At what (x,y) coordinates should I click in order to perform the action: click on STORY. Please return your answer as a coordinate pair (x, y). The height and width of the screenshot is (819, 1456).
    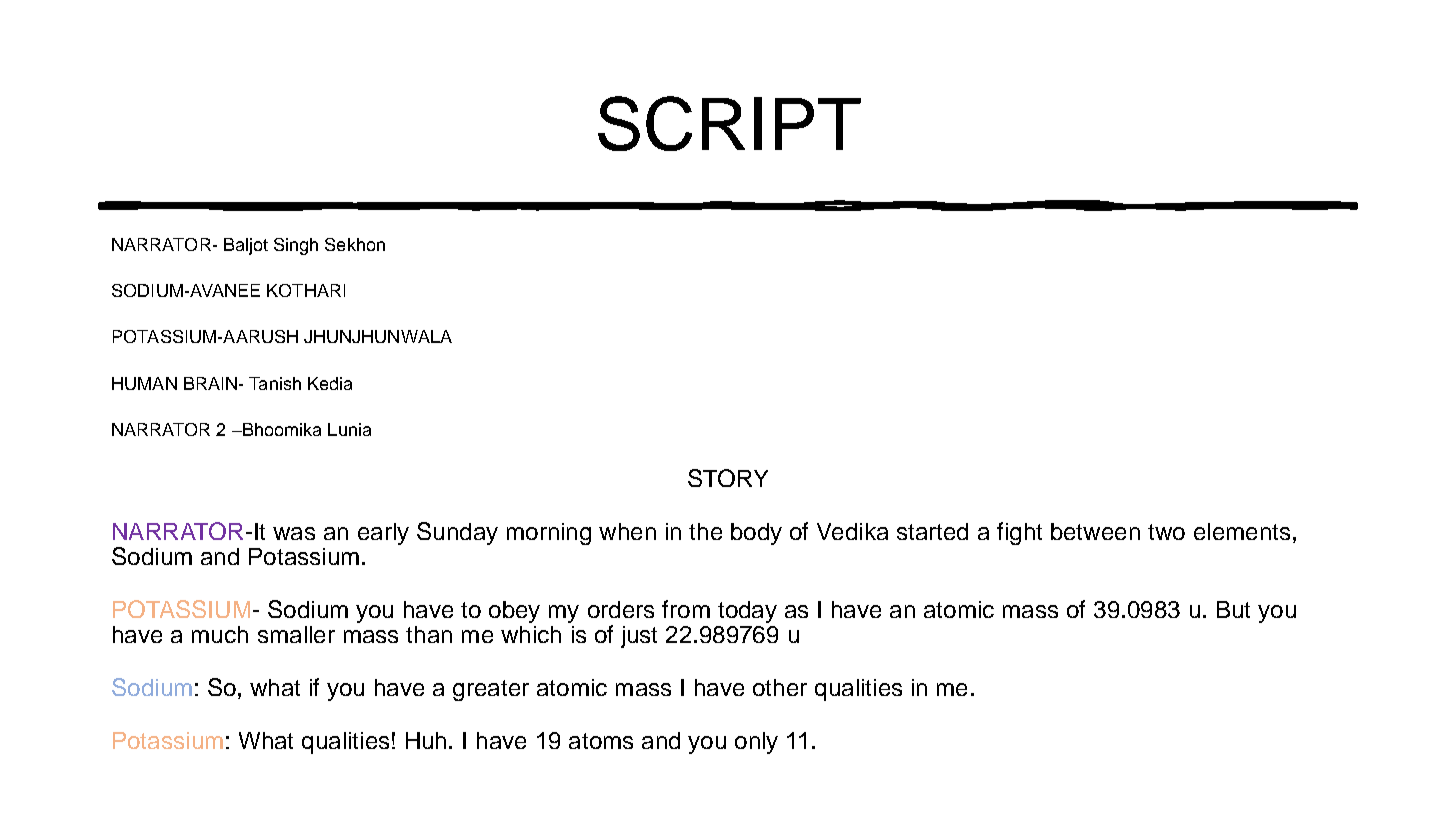
    Looking at the image, I should click on (728, 478).
